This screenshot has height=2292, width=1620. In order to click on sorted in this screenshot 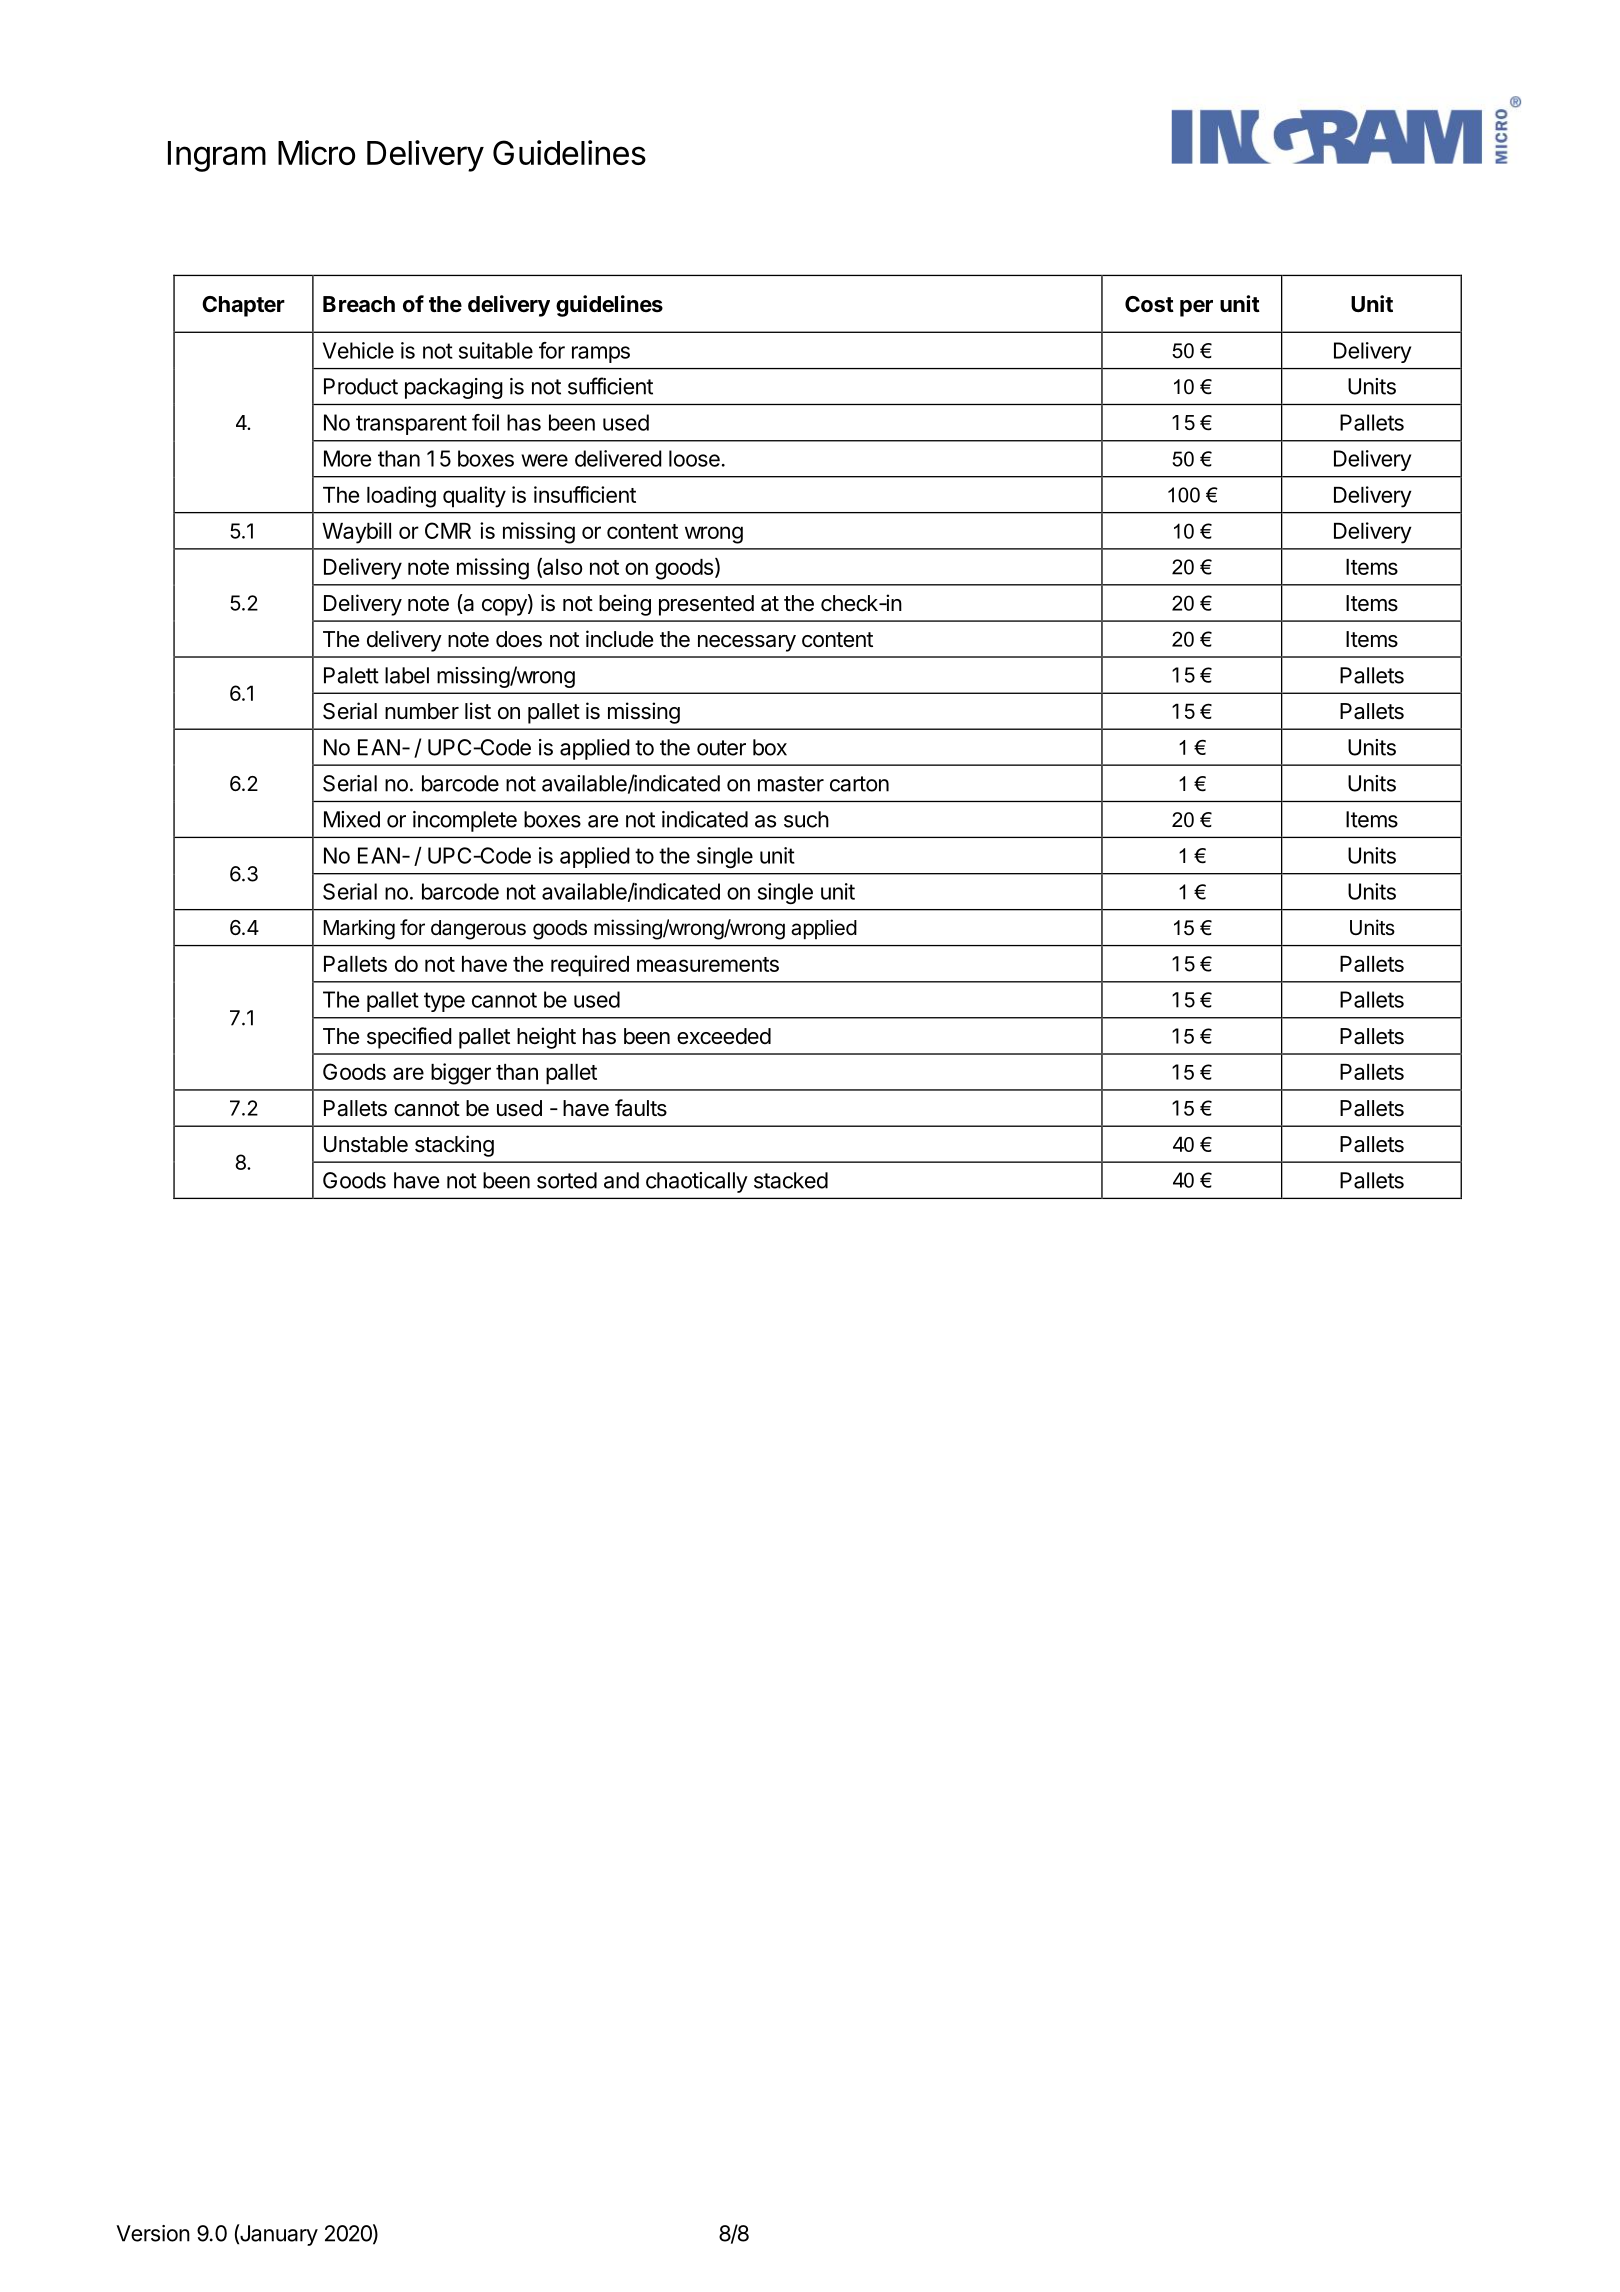, I will do `click(567, 1180)`.
